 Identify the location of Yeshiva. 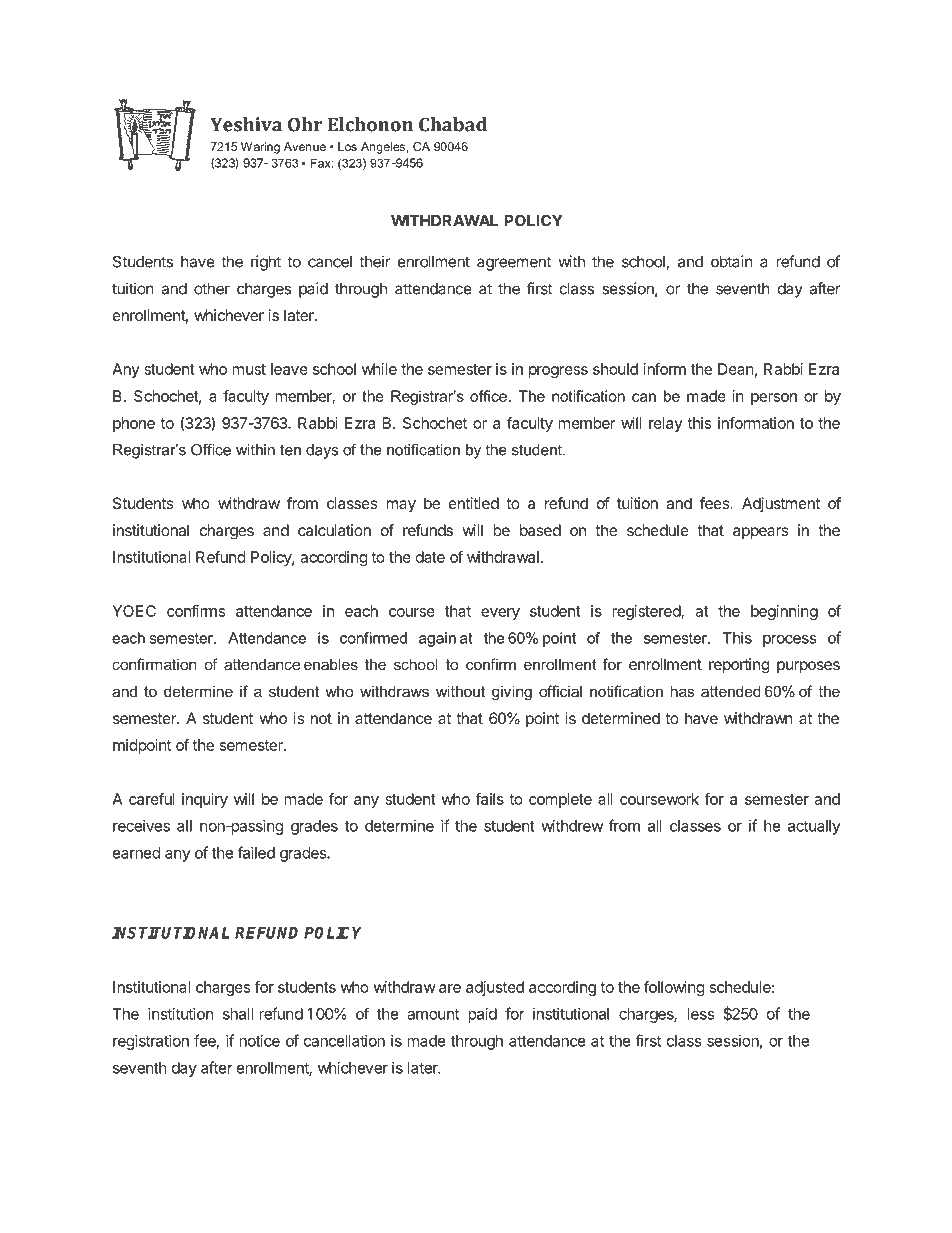
(246, 124).
